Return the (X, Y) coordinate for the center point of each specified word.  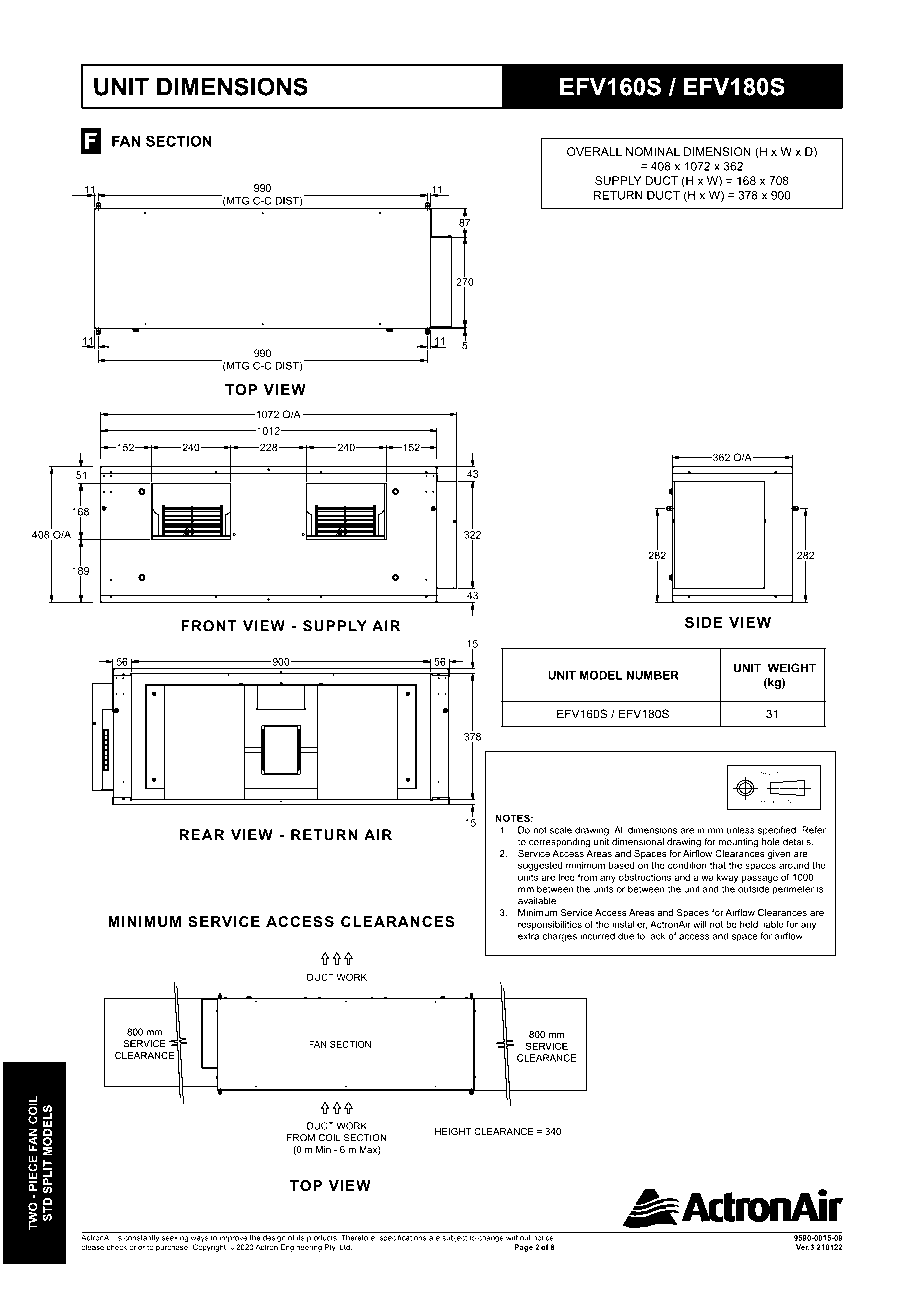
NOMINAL (653, 151)
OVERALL (594, 151)
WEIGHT (792, 668)
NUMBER (653, 675)
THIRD (767, 774)
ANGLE (784, 774)
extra (528, 936)
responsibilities (550, 925)
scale (560, 830)
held (749, 924)
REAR (202, 835)
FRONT (209, 626)
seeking (175, 1238)
